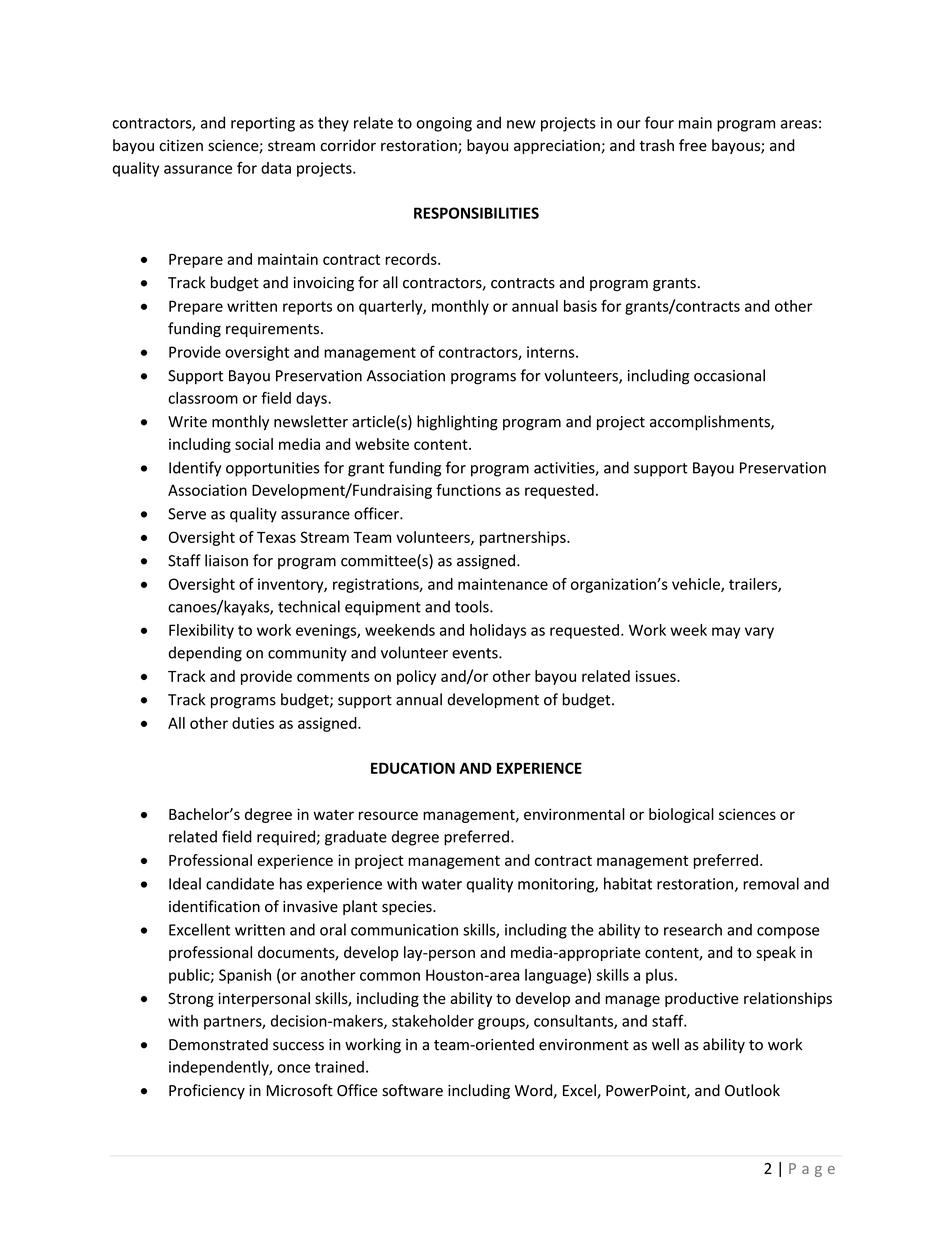 This screenshot has width=952, height=1233. I want to click on highlighting, so click(457, 423).
